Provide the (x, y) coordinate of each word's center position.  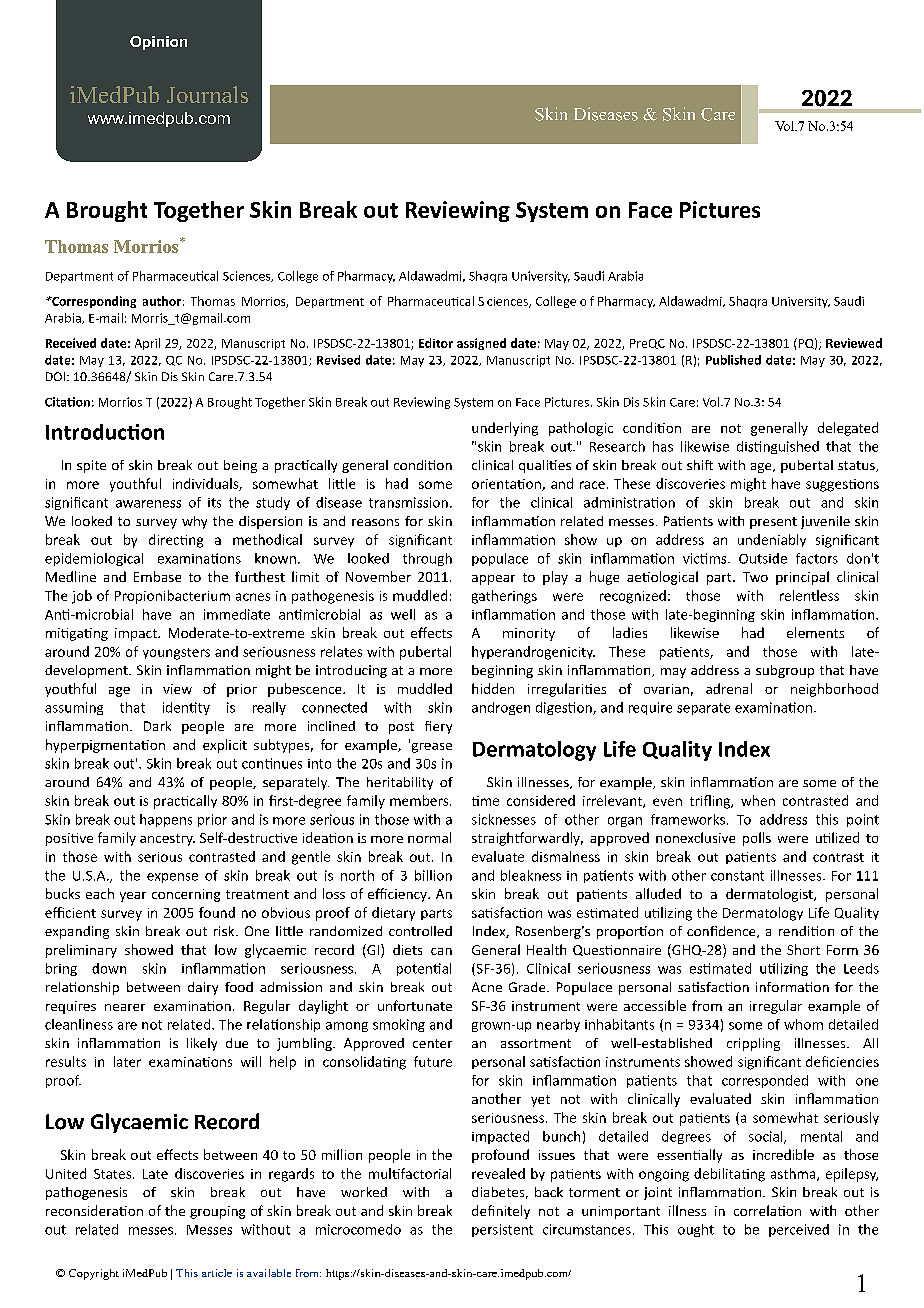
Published (733, 360)
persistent (502, 1230)
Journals (207, 94)
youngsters (176, 654)
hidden (493, 688)
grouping (217, 1212)
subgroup (785, 671)
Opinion (158, 43)
